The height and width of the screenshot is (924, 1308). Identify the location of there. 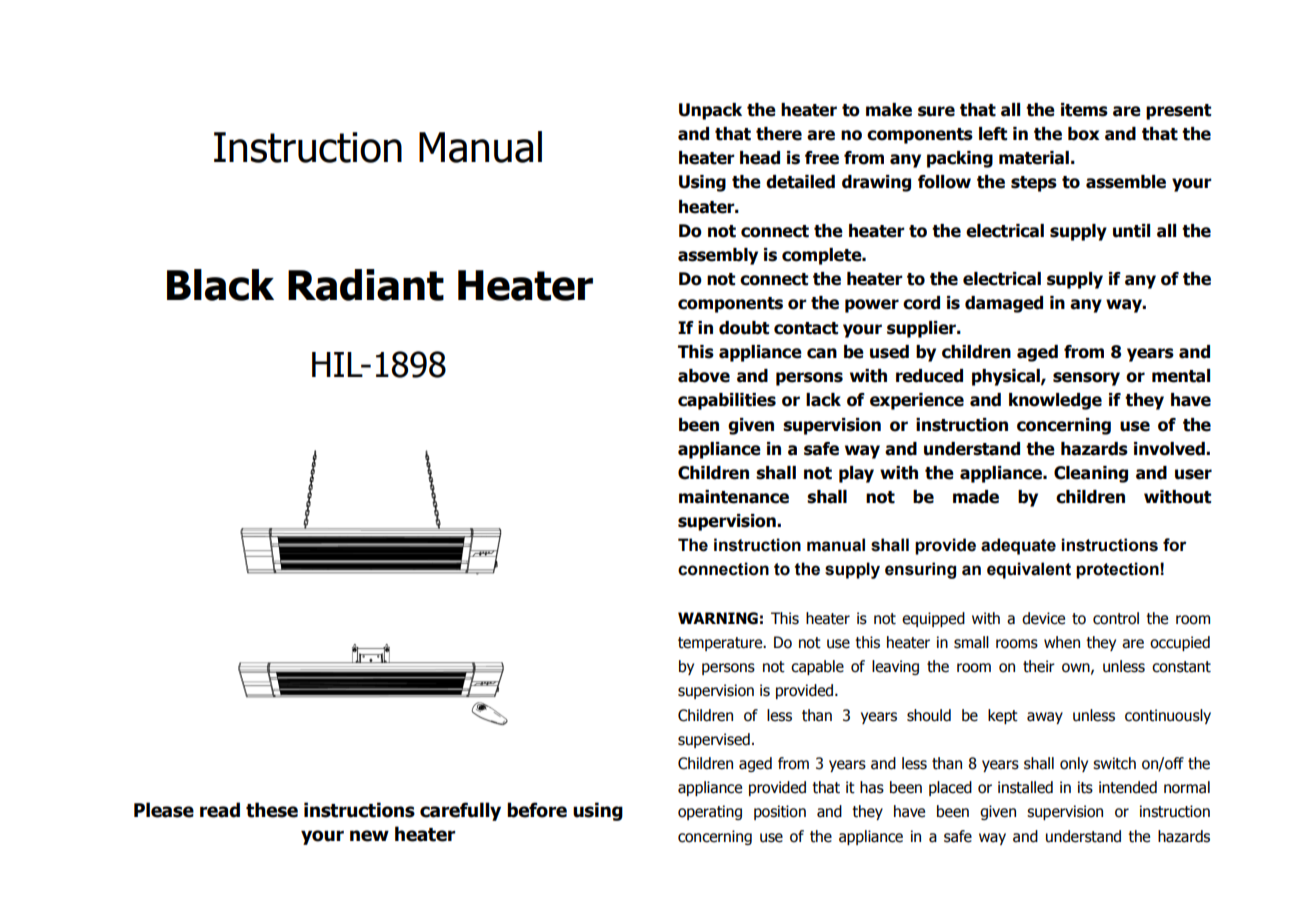
(779, 134).
